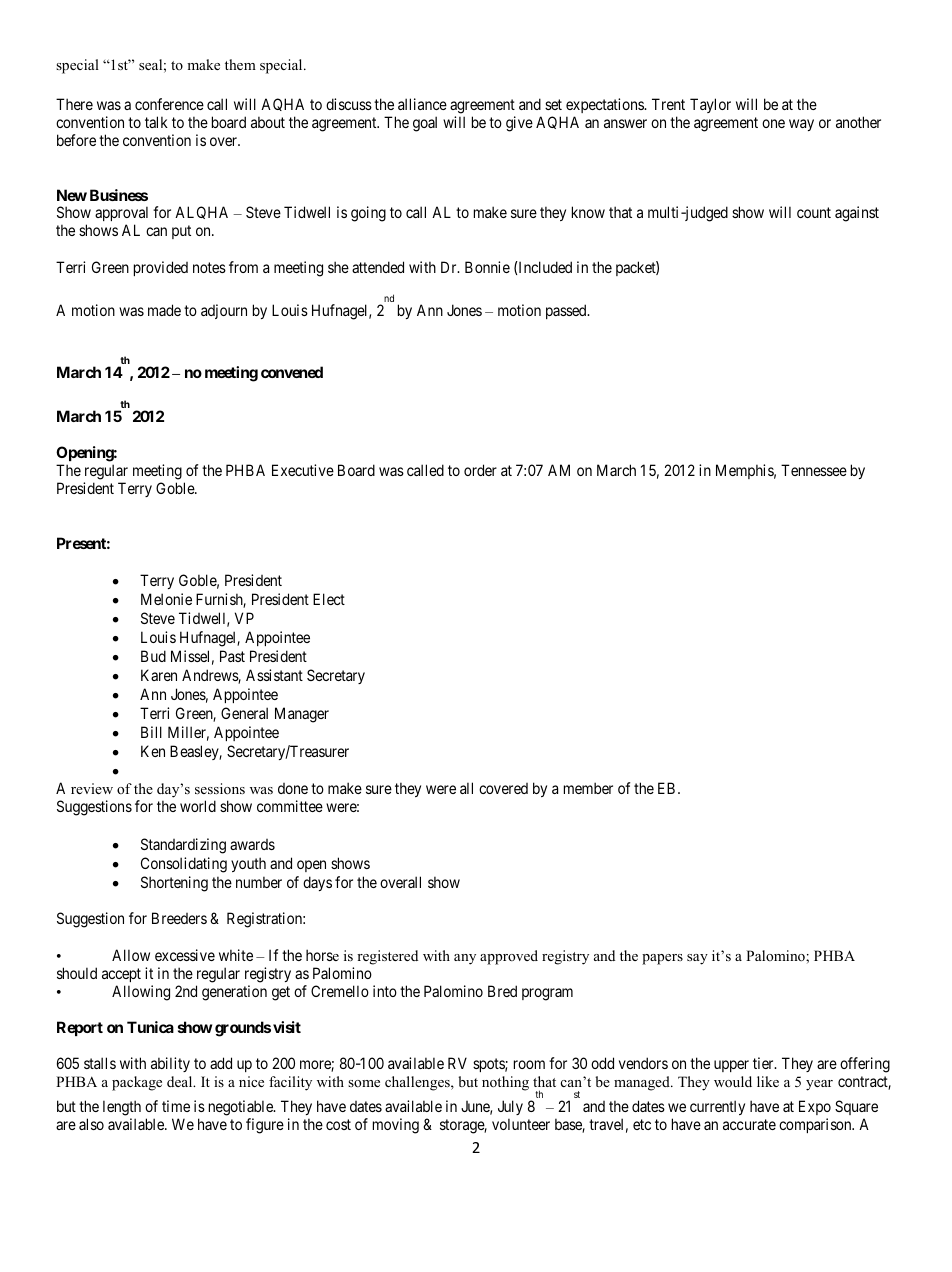 The height and width of the page is (1272, 952). I want to click on like, so click(768, 1081).
